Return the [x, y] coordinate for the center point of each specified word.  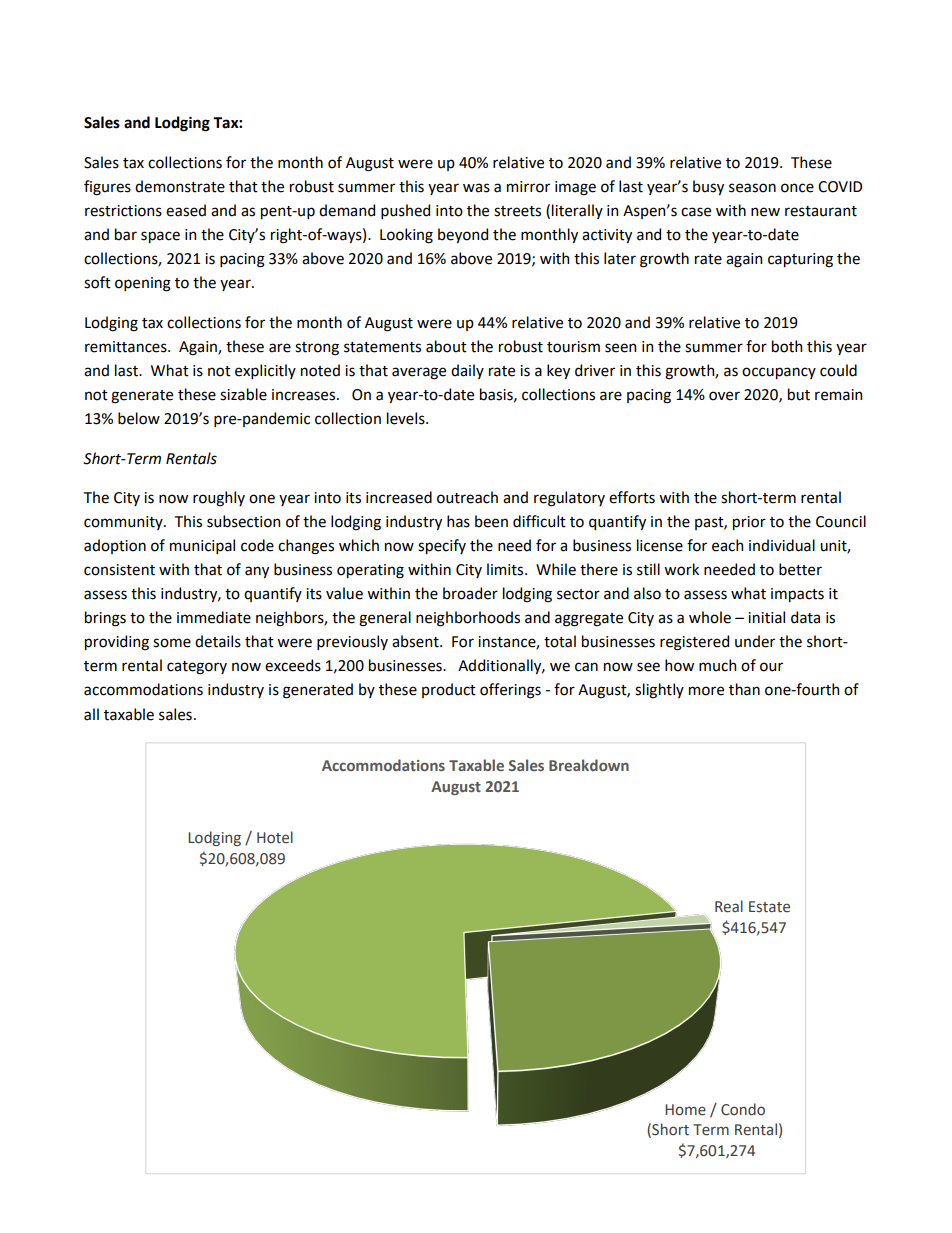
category [197, 668]
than [744, 689]
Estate [769, 907]
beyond [463, 235]
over [724, 396]
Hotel [275, 837]
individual [782, 545]
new [765, 212]
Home [685, 1110]
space [160, 237]
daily [467, 371]
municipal [202, 546]
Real [729, 906]
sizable [243, 394]
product [449, 690]
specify [442, 546]
